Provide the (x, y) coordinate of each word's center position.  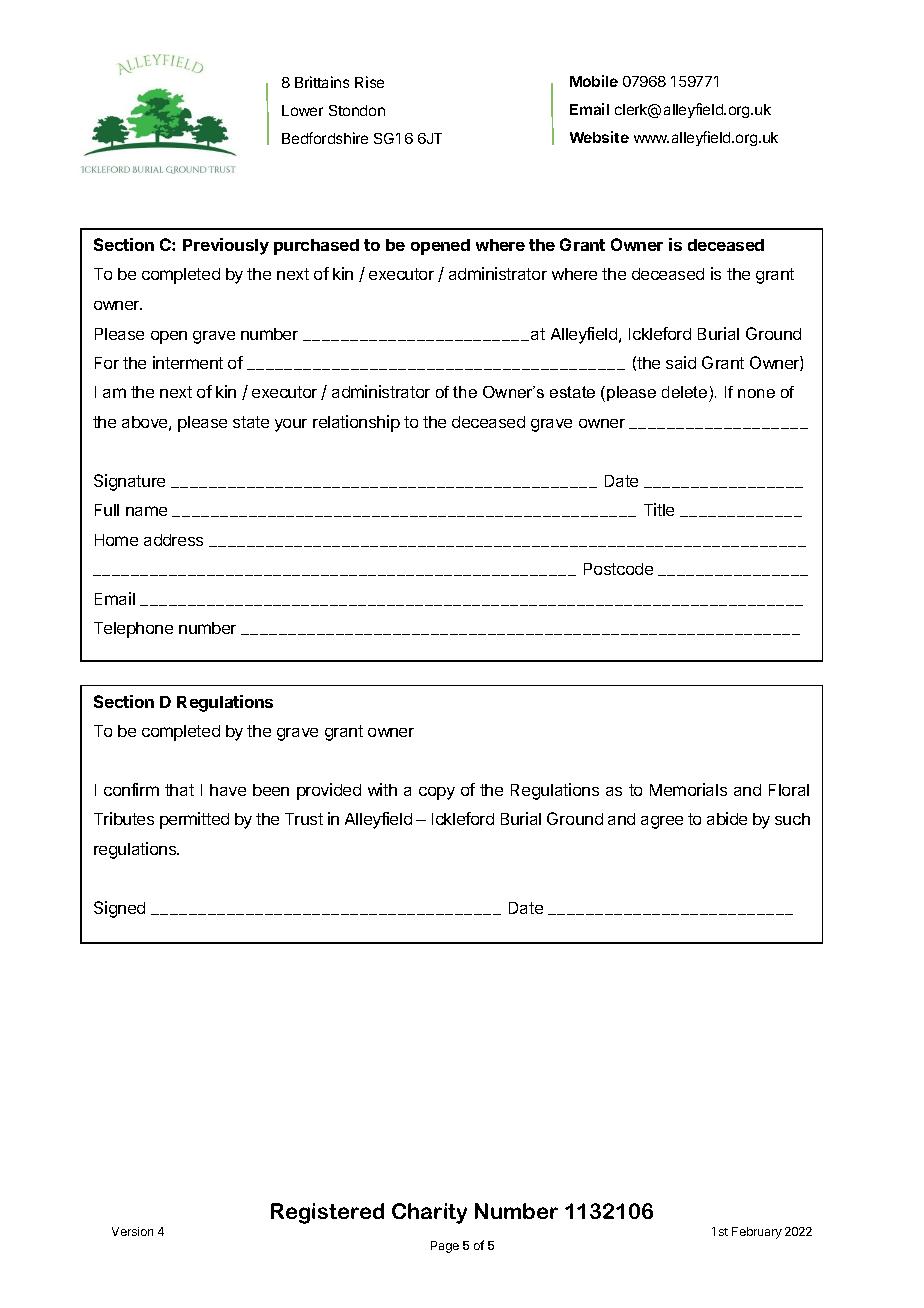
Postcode (618, 569)
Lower (302, 110)
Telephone (133, 630)
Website (599, 137)
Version (132, 1231)
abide (727, 818)
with (382, 789)
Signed (119, 909)
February (757, 1233)
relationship (356, 423)
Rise (369, 82)
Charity (429, 1213)
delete (686, 394)
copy (437, 793)
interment (188, 362)
